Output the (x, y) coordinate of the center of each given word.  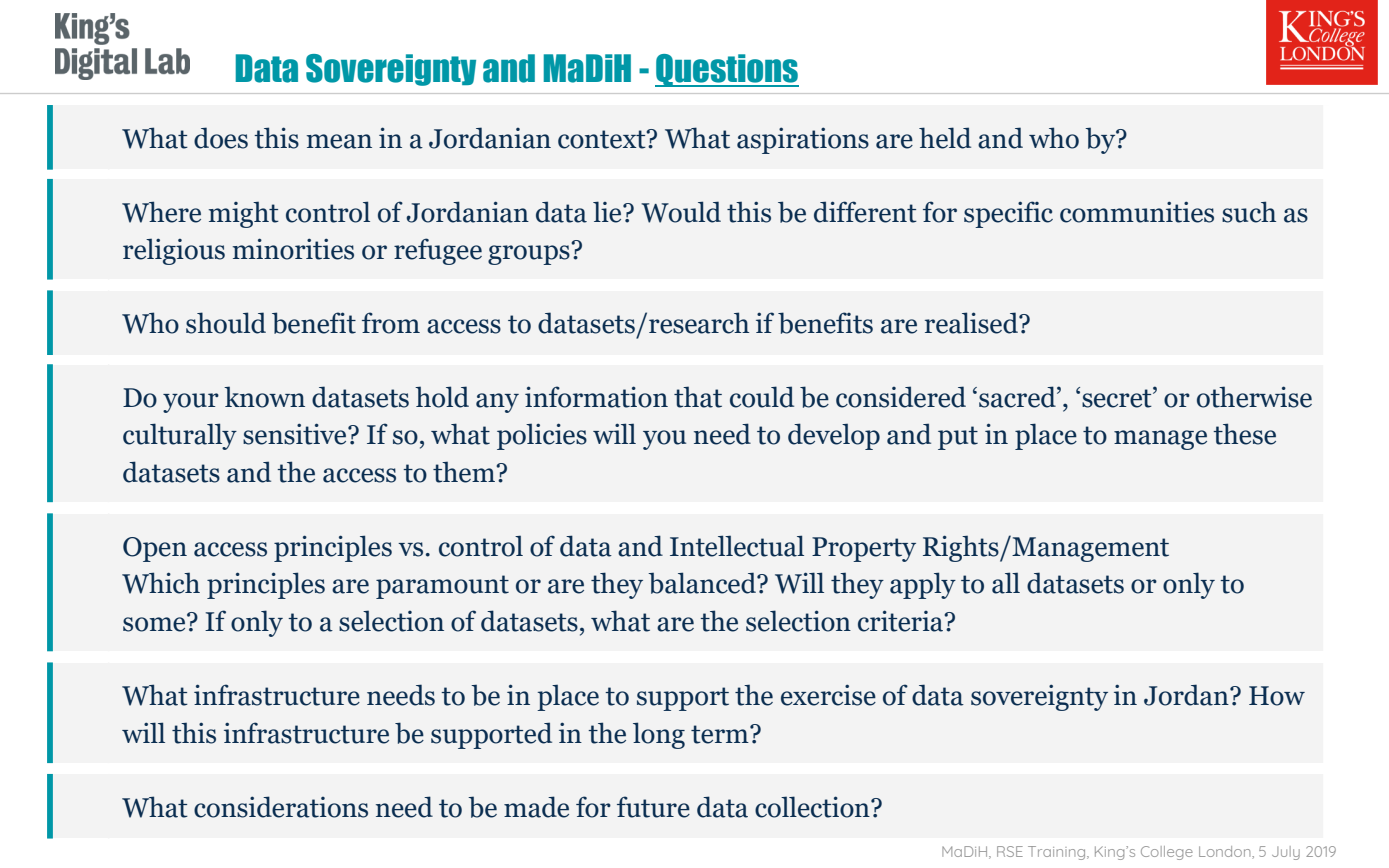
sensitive (296, 434)
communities (1137, 212)
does (221, 138)
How (1277, 696)
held (945, 138)
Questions (727, 70)
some (155, 623)
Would (681, 212)
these (1244, 434)
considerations (281, 807)
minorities (293, 249)
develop (834, 436)
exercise (828, 695)
